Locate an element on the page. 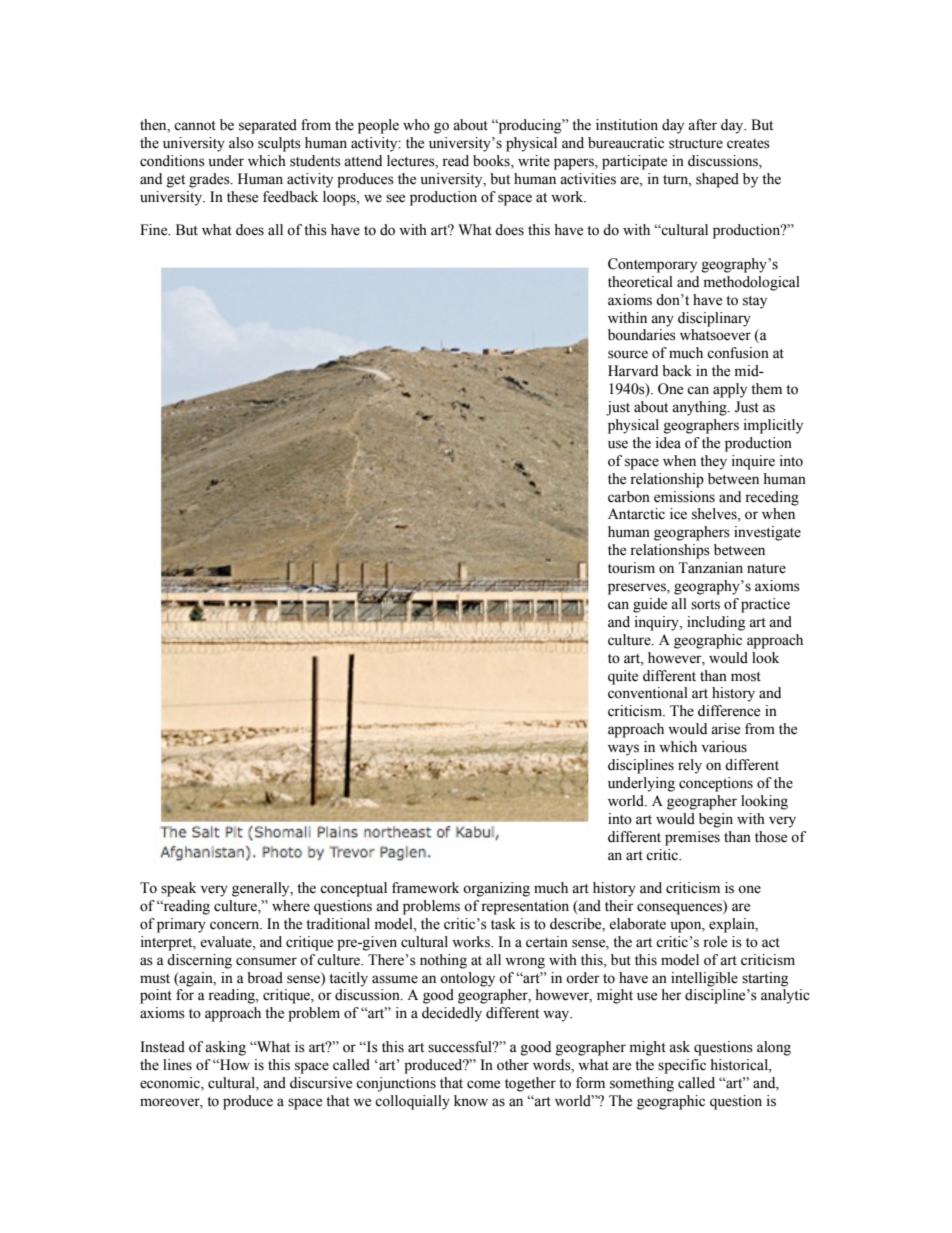 This document has width=952, height=1233. structure is located at coordinates (696, 144).
